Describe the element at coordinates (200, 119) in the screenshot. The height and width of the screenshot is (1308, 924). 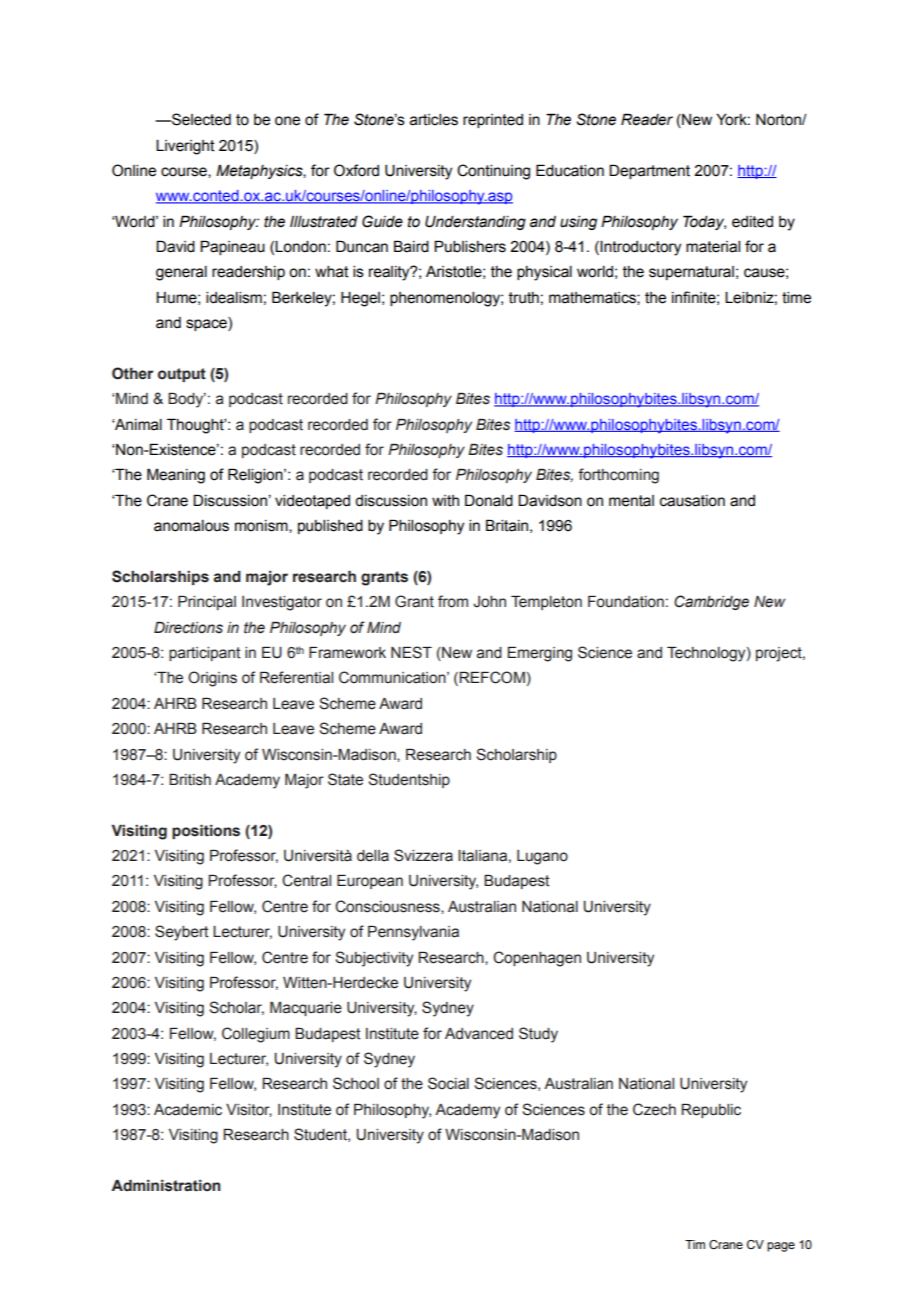
I see `Selected` at that location.
